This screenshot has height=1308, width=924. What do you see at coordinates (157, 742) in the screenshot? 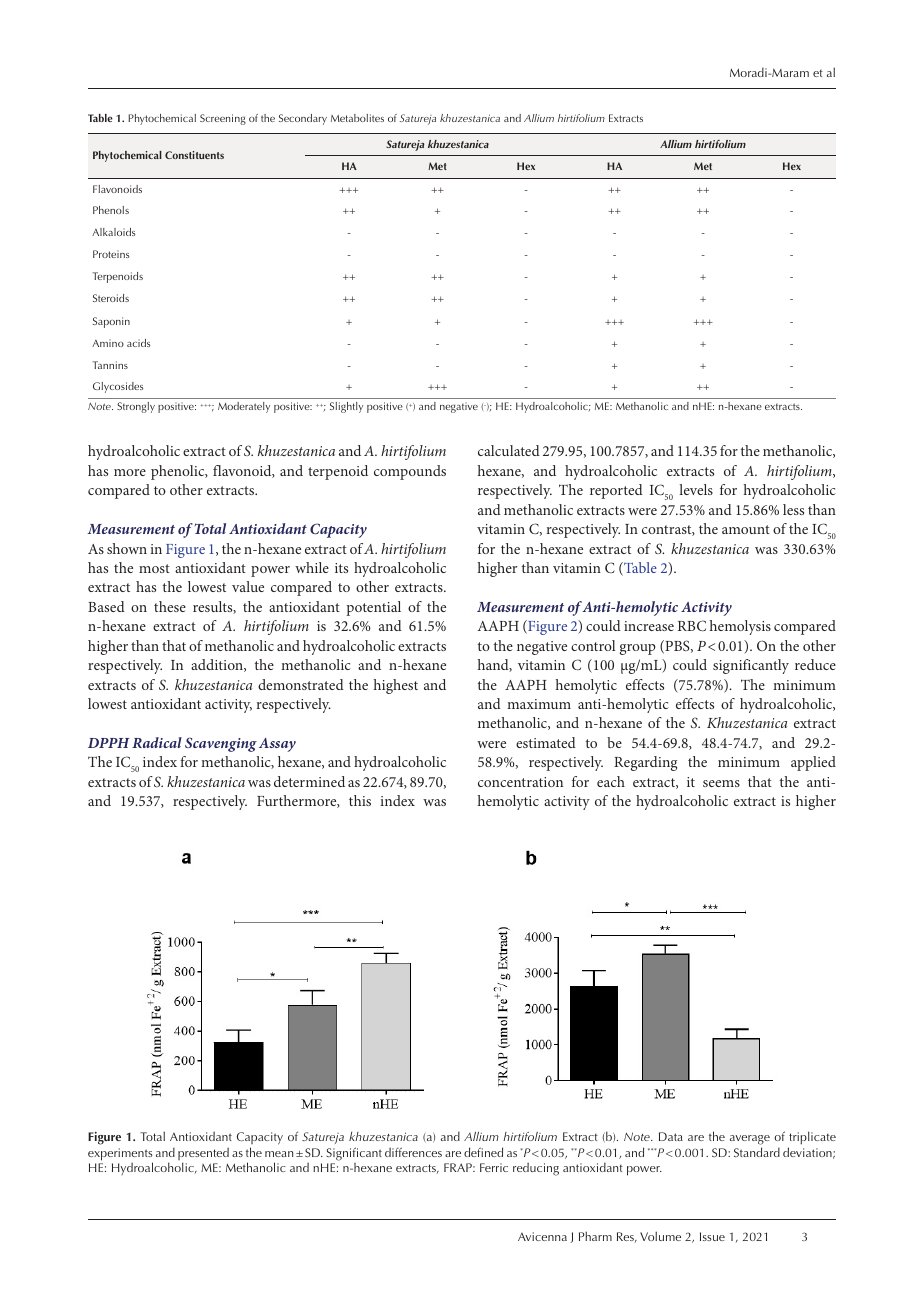
I see `Radical` at bounding box center [157, 742].
